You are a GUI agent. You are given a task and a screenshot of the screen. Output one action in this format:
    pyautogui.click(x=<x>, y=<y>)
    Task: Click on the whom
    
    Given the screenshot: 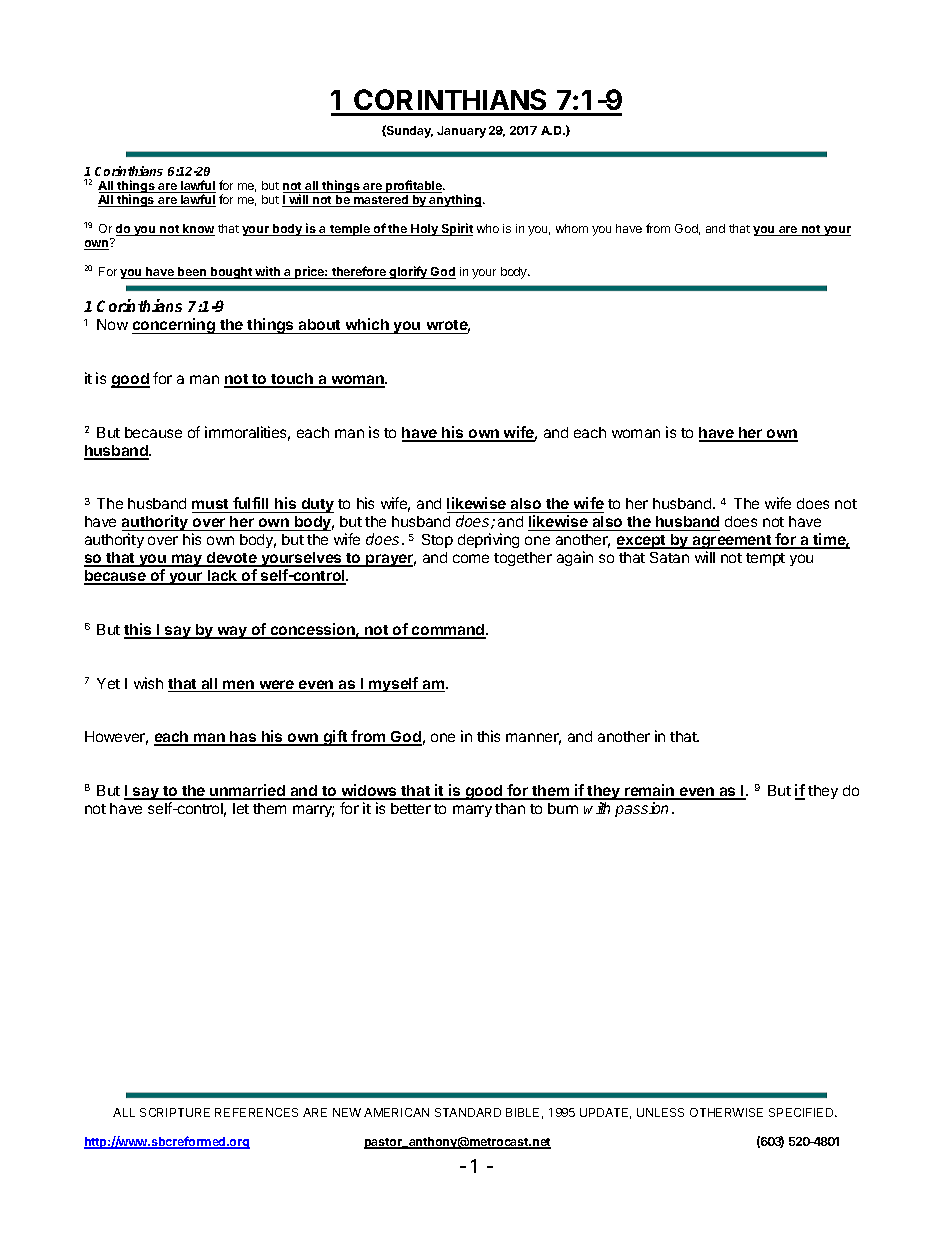 What is the action you would take?
    pyautogui.click(x=572, y=228)
